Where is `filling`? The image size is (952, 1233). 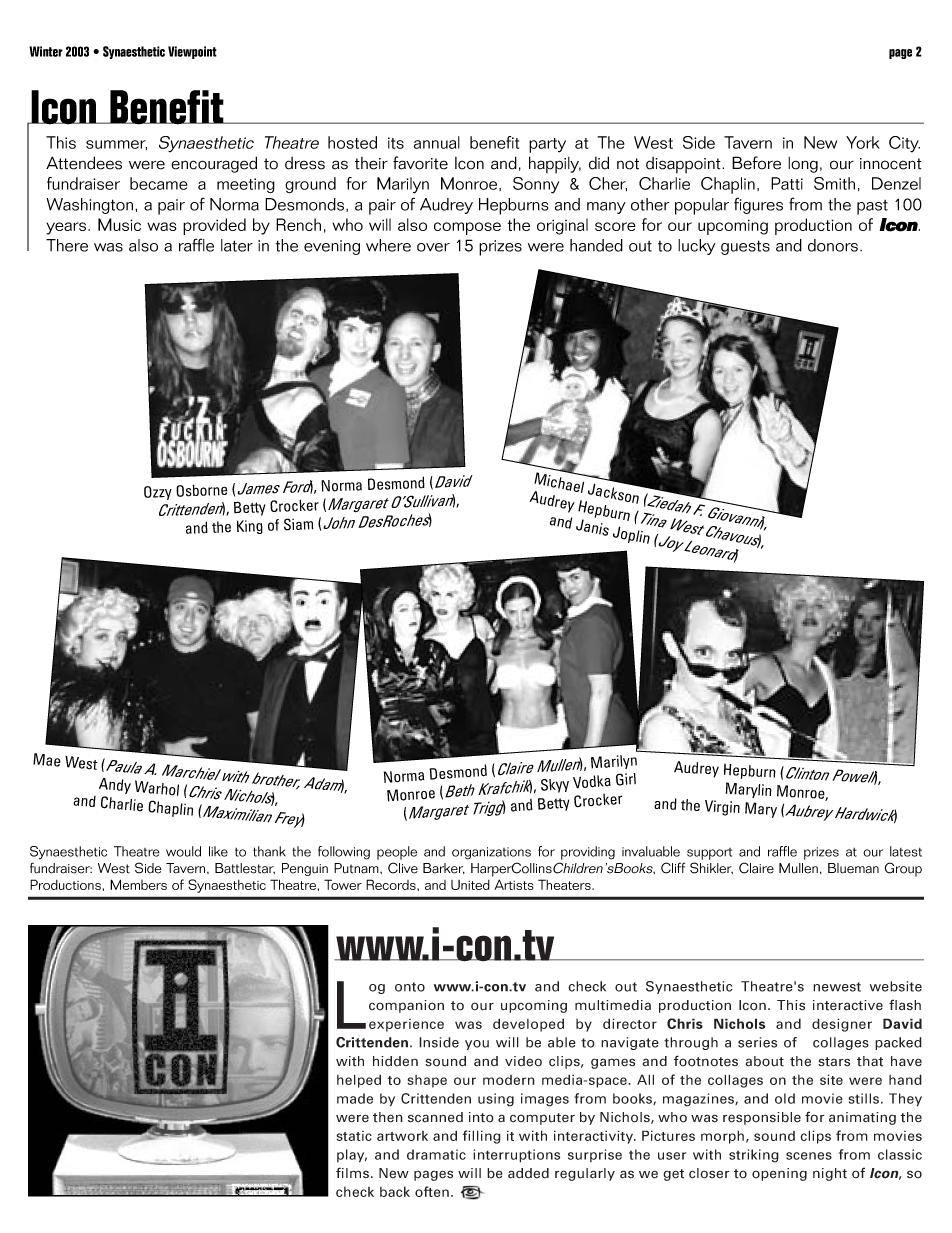
filling is located at coordinates (482, 1137).
